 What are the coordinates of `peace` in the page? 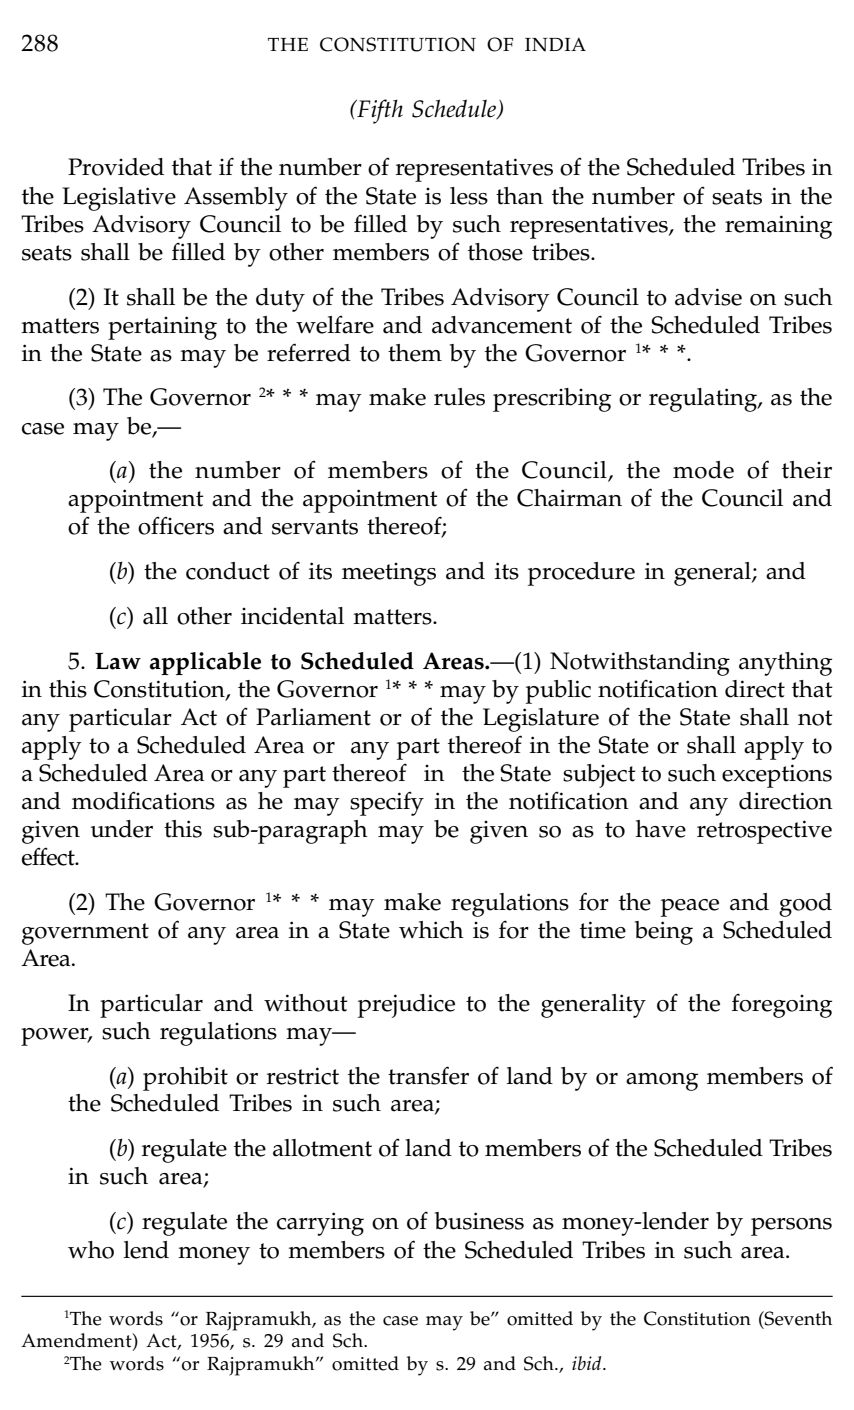 It's located at (690, 908).
